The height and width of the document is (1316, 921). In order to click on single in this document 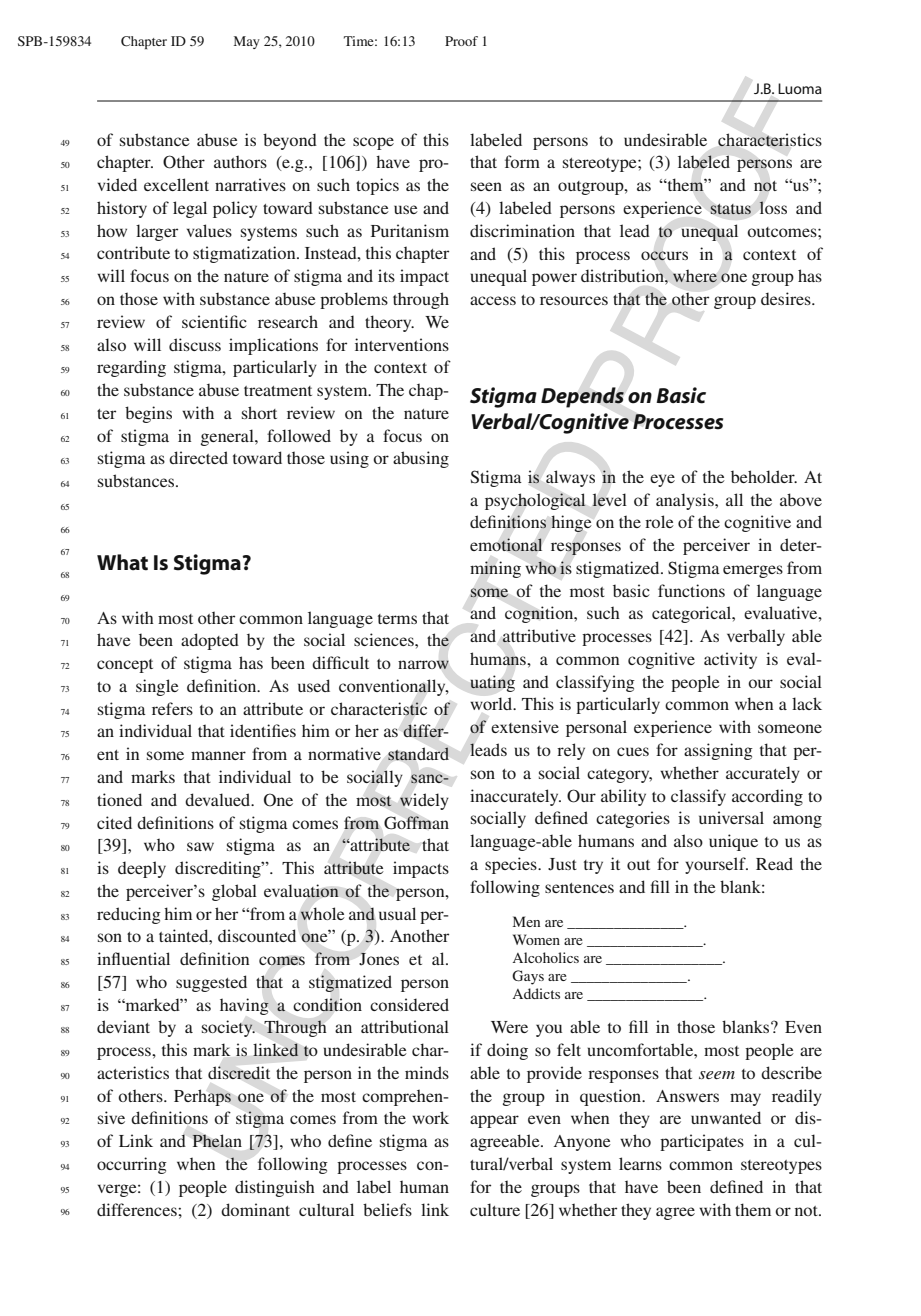, I will do `click(157, 687)`.
